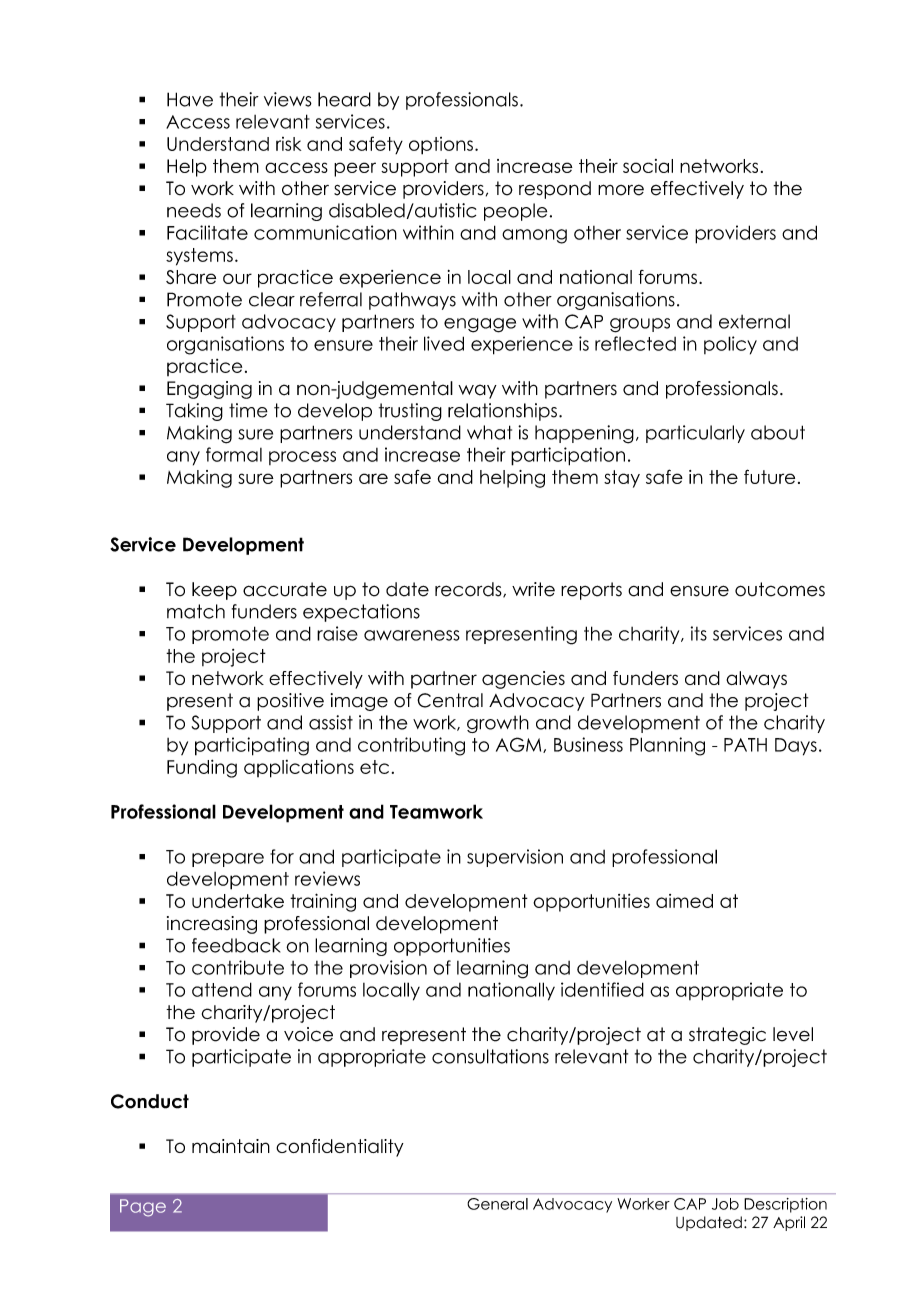 The height and width of the screenshot is (1308, 924). Describe the element at coordinates (695, 434) in the screenshot. I see `particularly` at that location.
